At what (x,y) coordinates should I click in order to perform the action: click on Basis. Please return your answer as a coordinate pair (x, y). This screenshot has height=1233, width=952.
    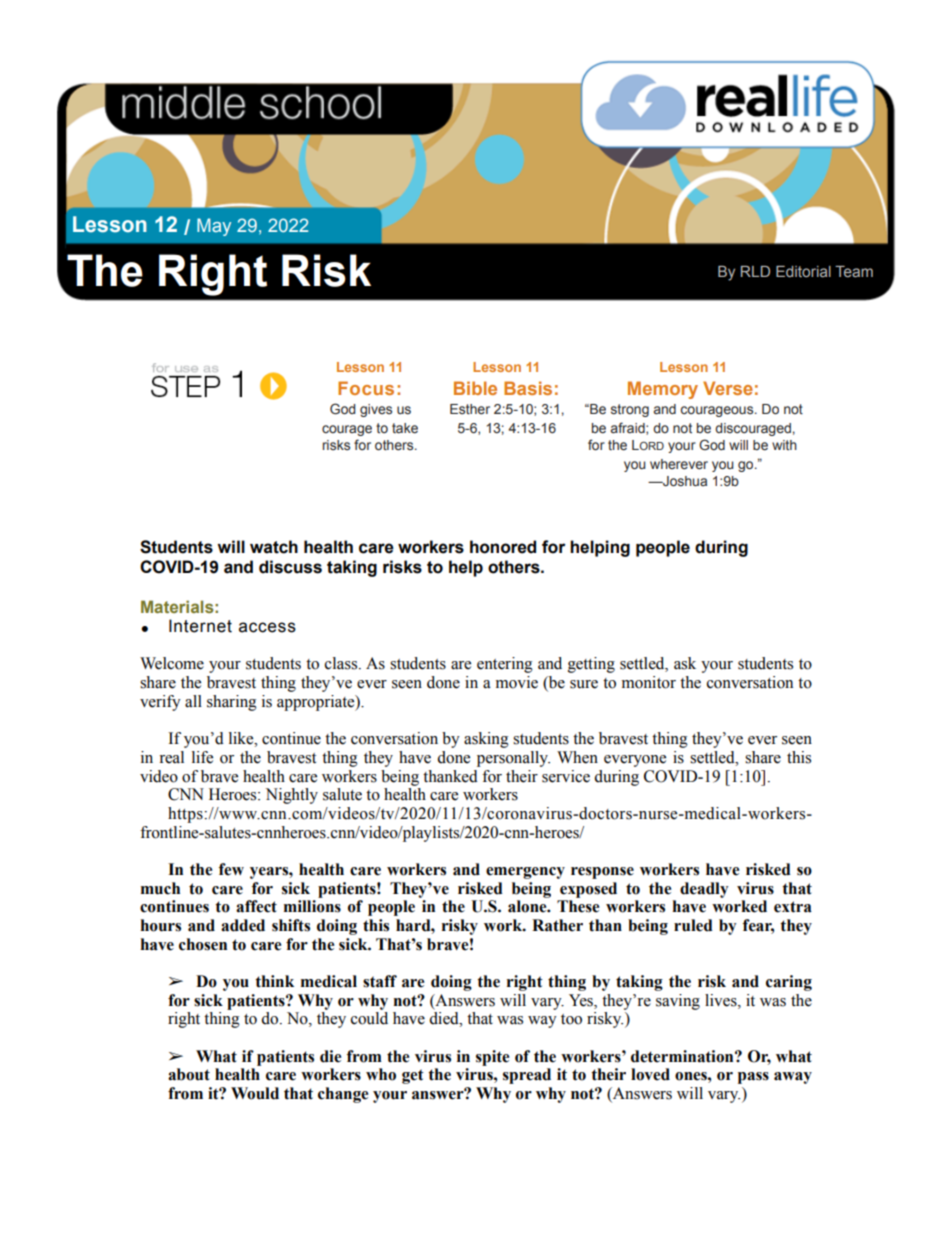
    Looking at the image, I should click on (528, 388).
